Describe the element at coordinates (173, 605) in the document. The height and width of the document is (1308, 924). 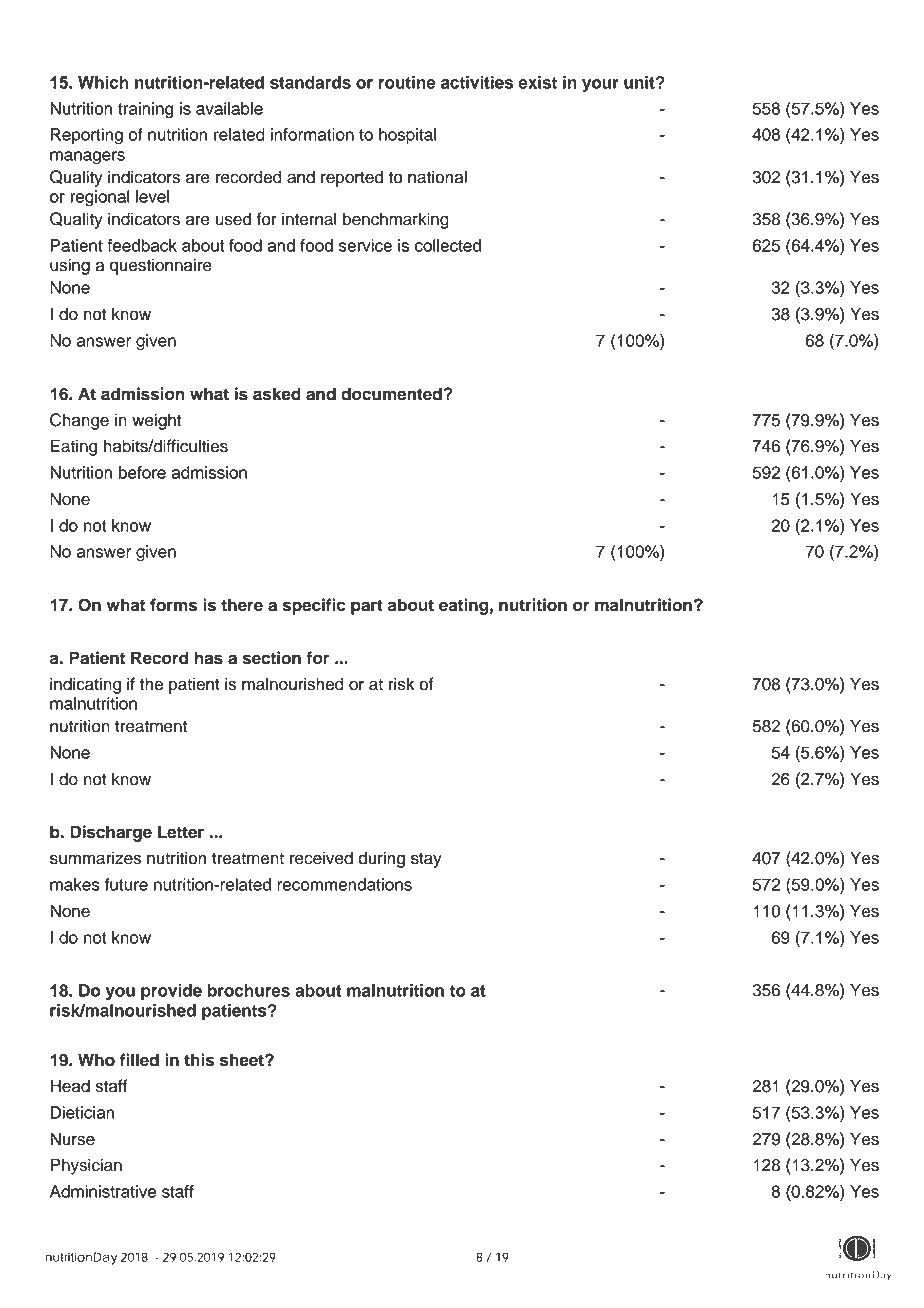
I see `forms` at that location.
